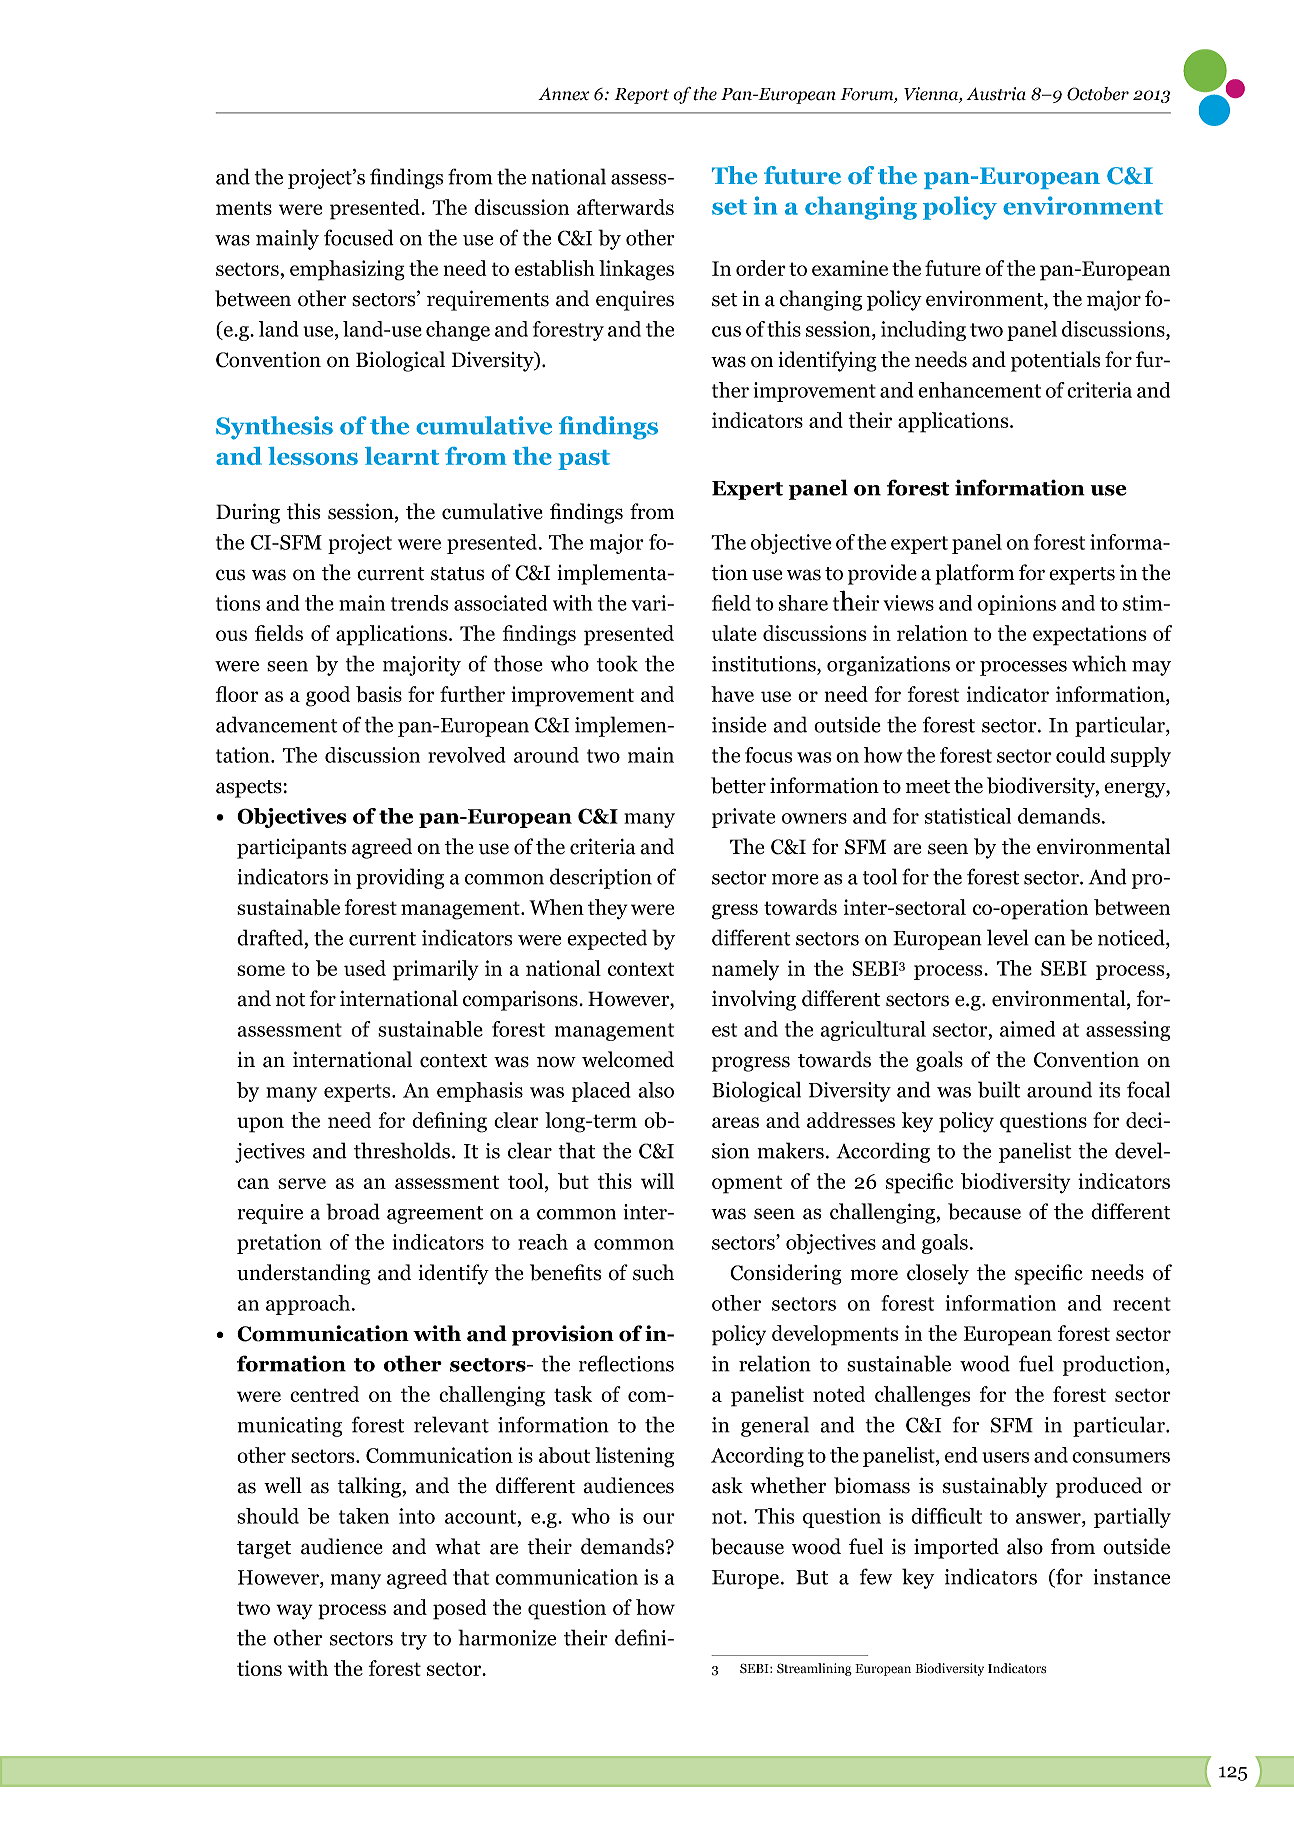  I want to click on our, so click(659, 1518).
